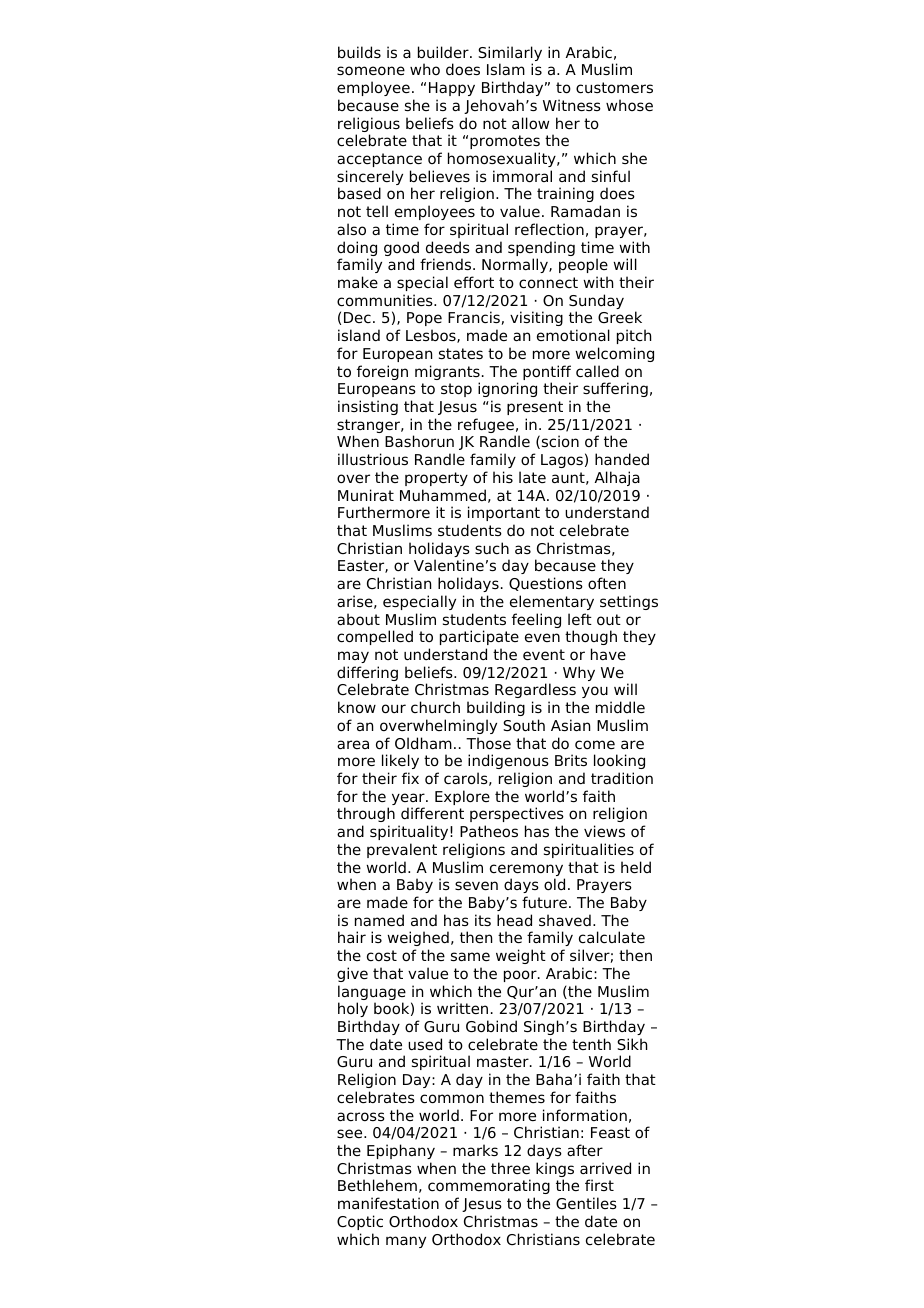 The image size is (924, 1308). Describe the element at coordinates (379, 920) in the page. I see `named` at that location.
